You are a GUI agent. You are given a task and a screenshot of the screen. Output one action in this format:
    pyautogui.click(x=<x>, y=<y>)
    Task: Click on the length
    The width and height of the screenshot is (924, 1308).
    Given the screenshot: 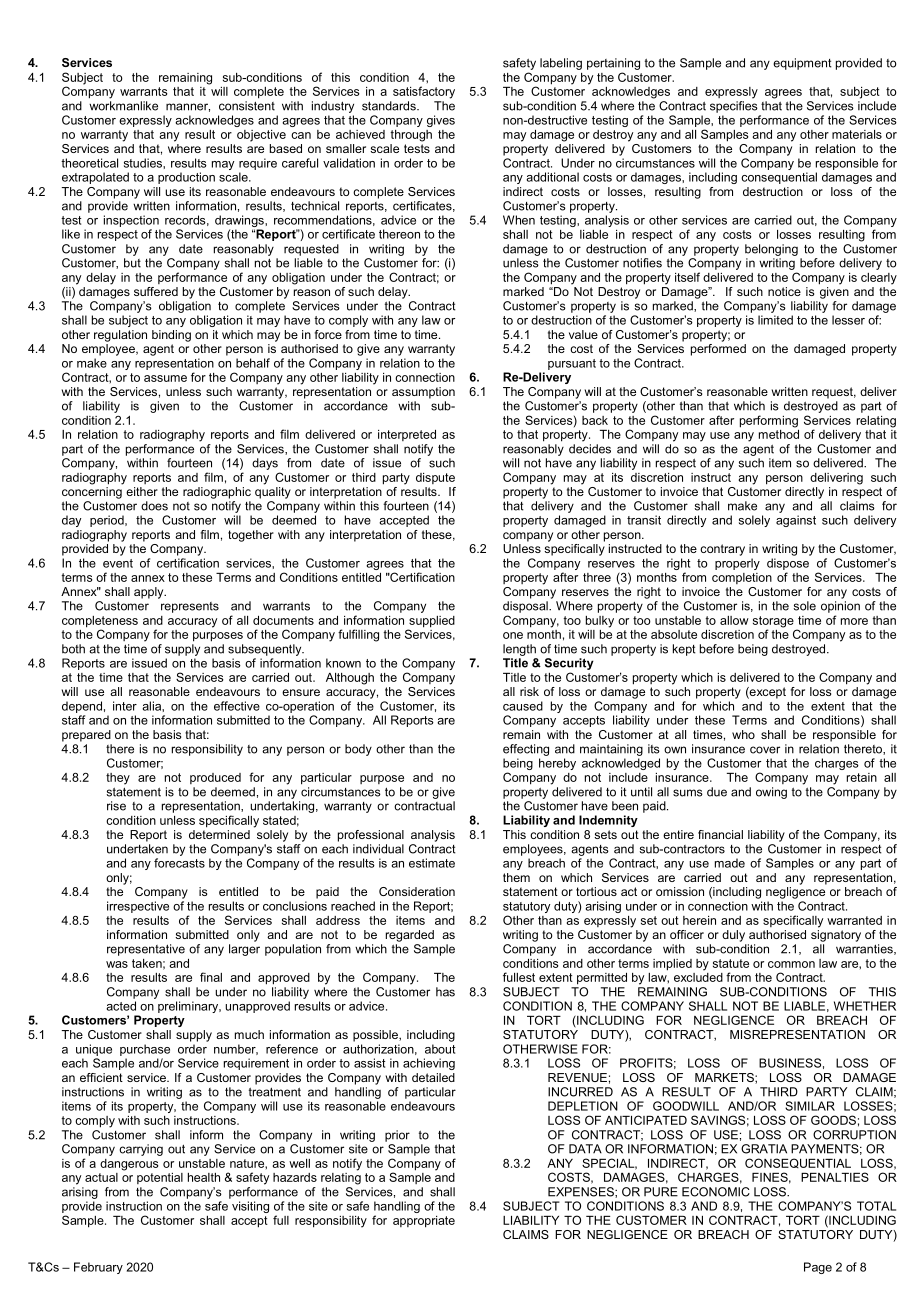 What is the action you would take?
    pyautogui.click(x=519, y=650)
